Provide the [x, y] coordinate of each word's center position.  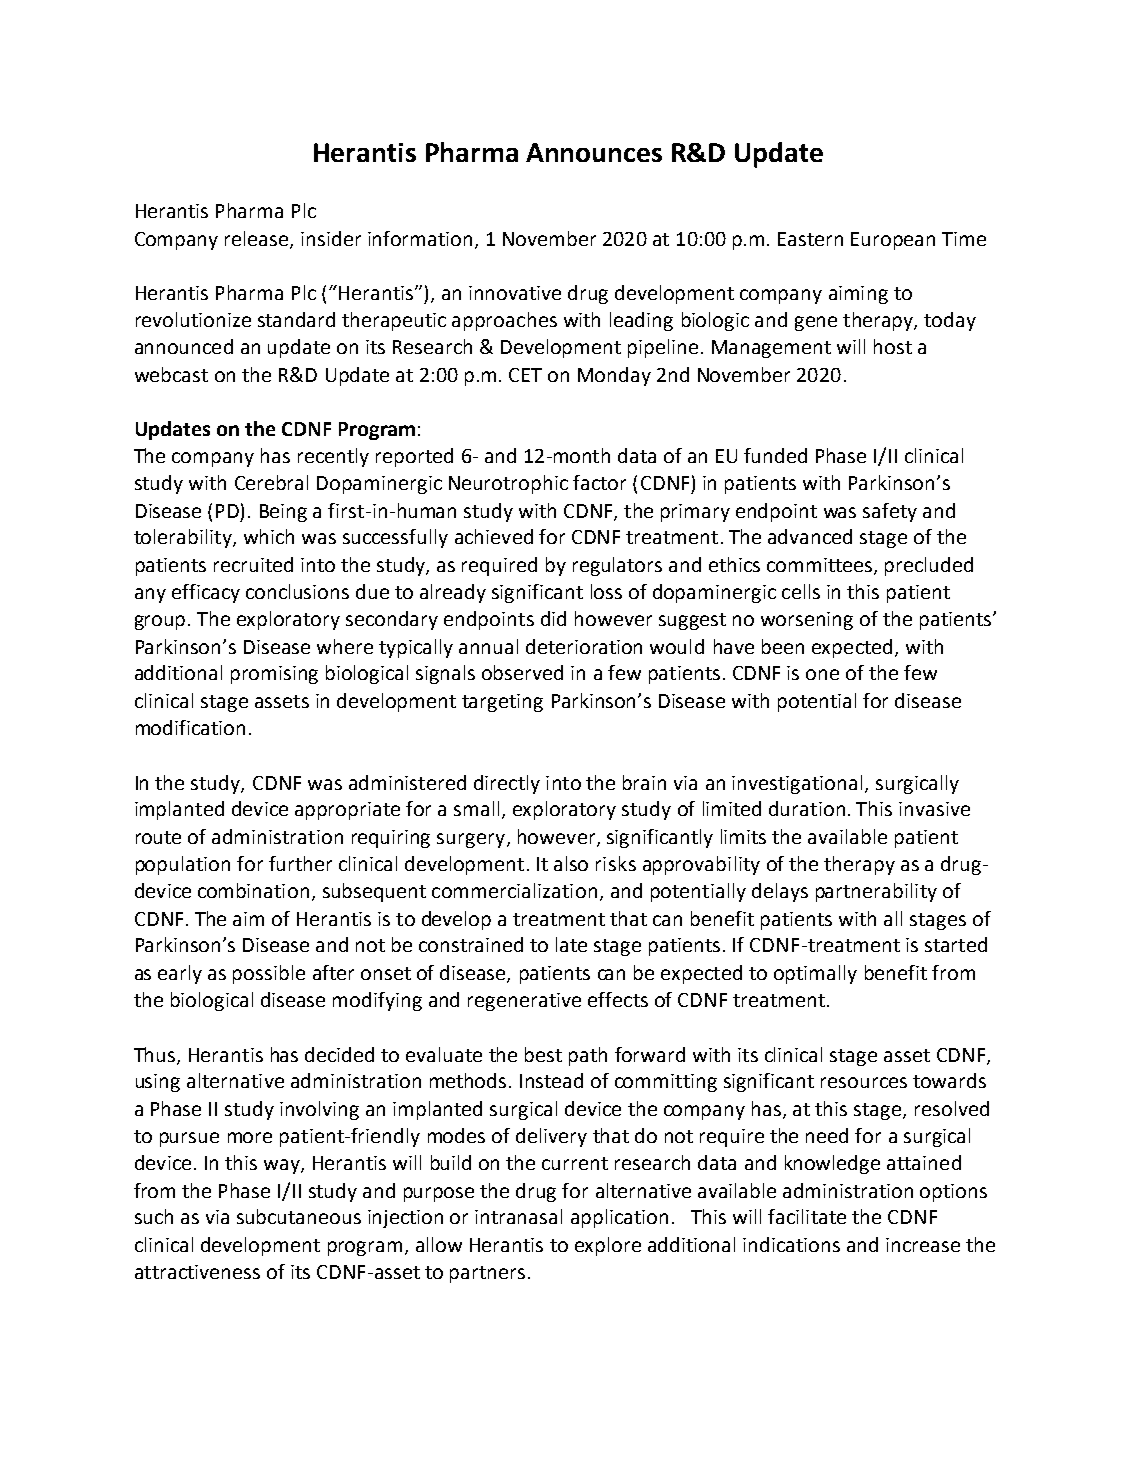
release [258, 239]
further [300, 863]
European [893, 241]
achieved [494, 536]
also [571, 863]
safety [890, 512]
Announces [594, 152]
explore [608, 1246]
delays [780, 892]
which [269, 536]
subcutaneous [299, 1216]
